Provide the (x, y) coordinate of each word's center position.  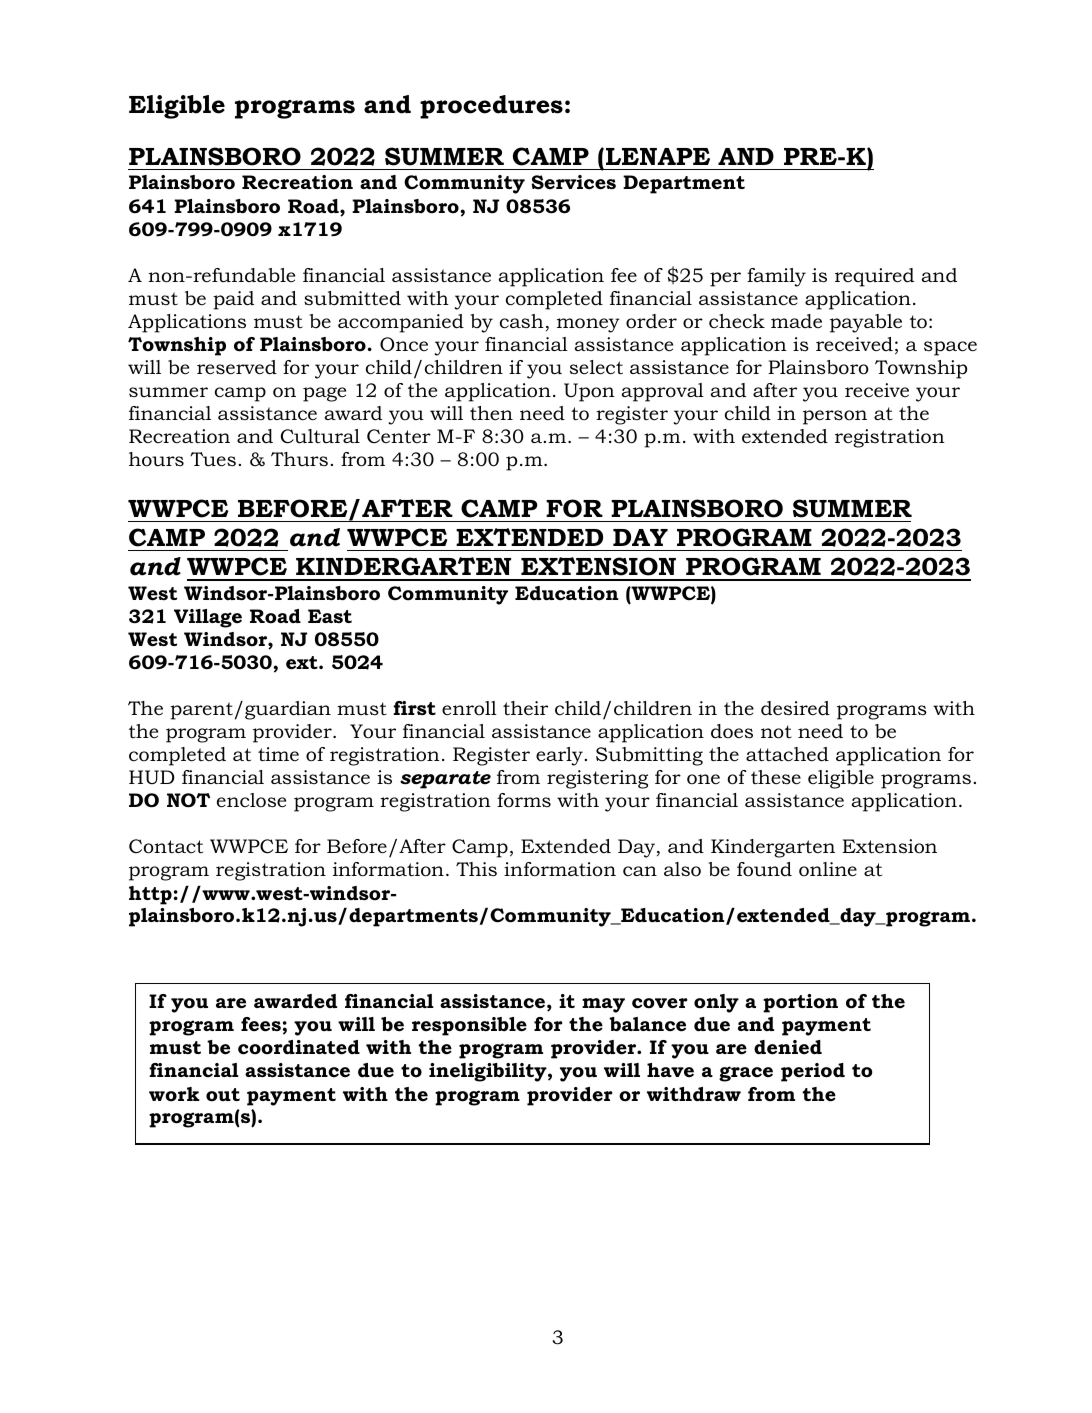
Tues (213, 459)
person (835, 417)
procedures (491, 107)
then (491, 413)
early (559, 756)
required (874, 277)
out (223, 1095)
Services (573, 182)
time (278, 754)
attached (787, 754)
